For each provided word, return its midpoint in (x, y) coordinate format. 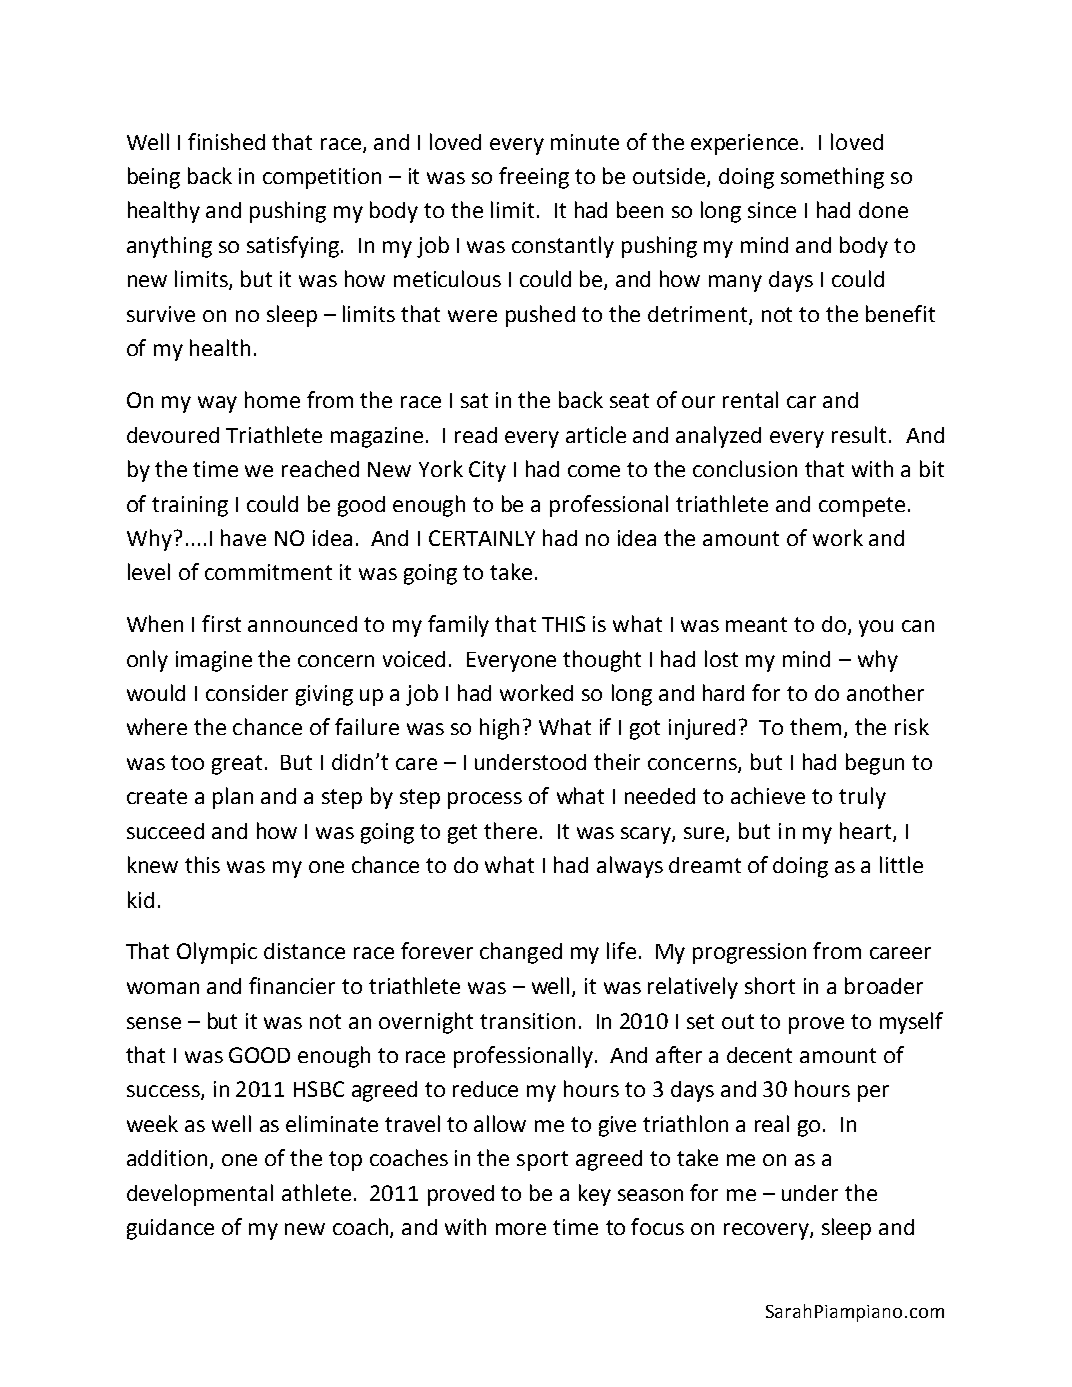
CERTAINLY (482, 538)
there (510, 830)
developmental (200, 1195)
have (243, 537)
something (832, 178)
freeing (534, 178)
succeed (165, 831)
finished (226, 141)
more (521, 1229)
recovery (767, 1231)
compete (862, 507)
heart (867, 832)
